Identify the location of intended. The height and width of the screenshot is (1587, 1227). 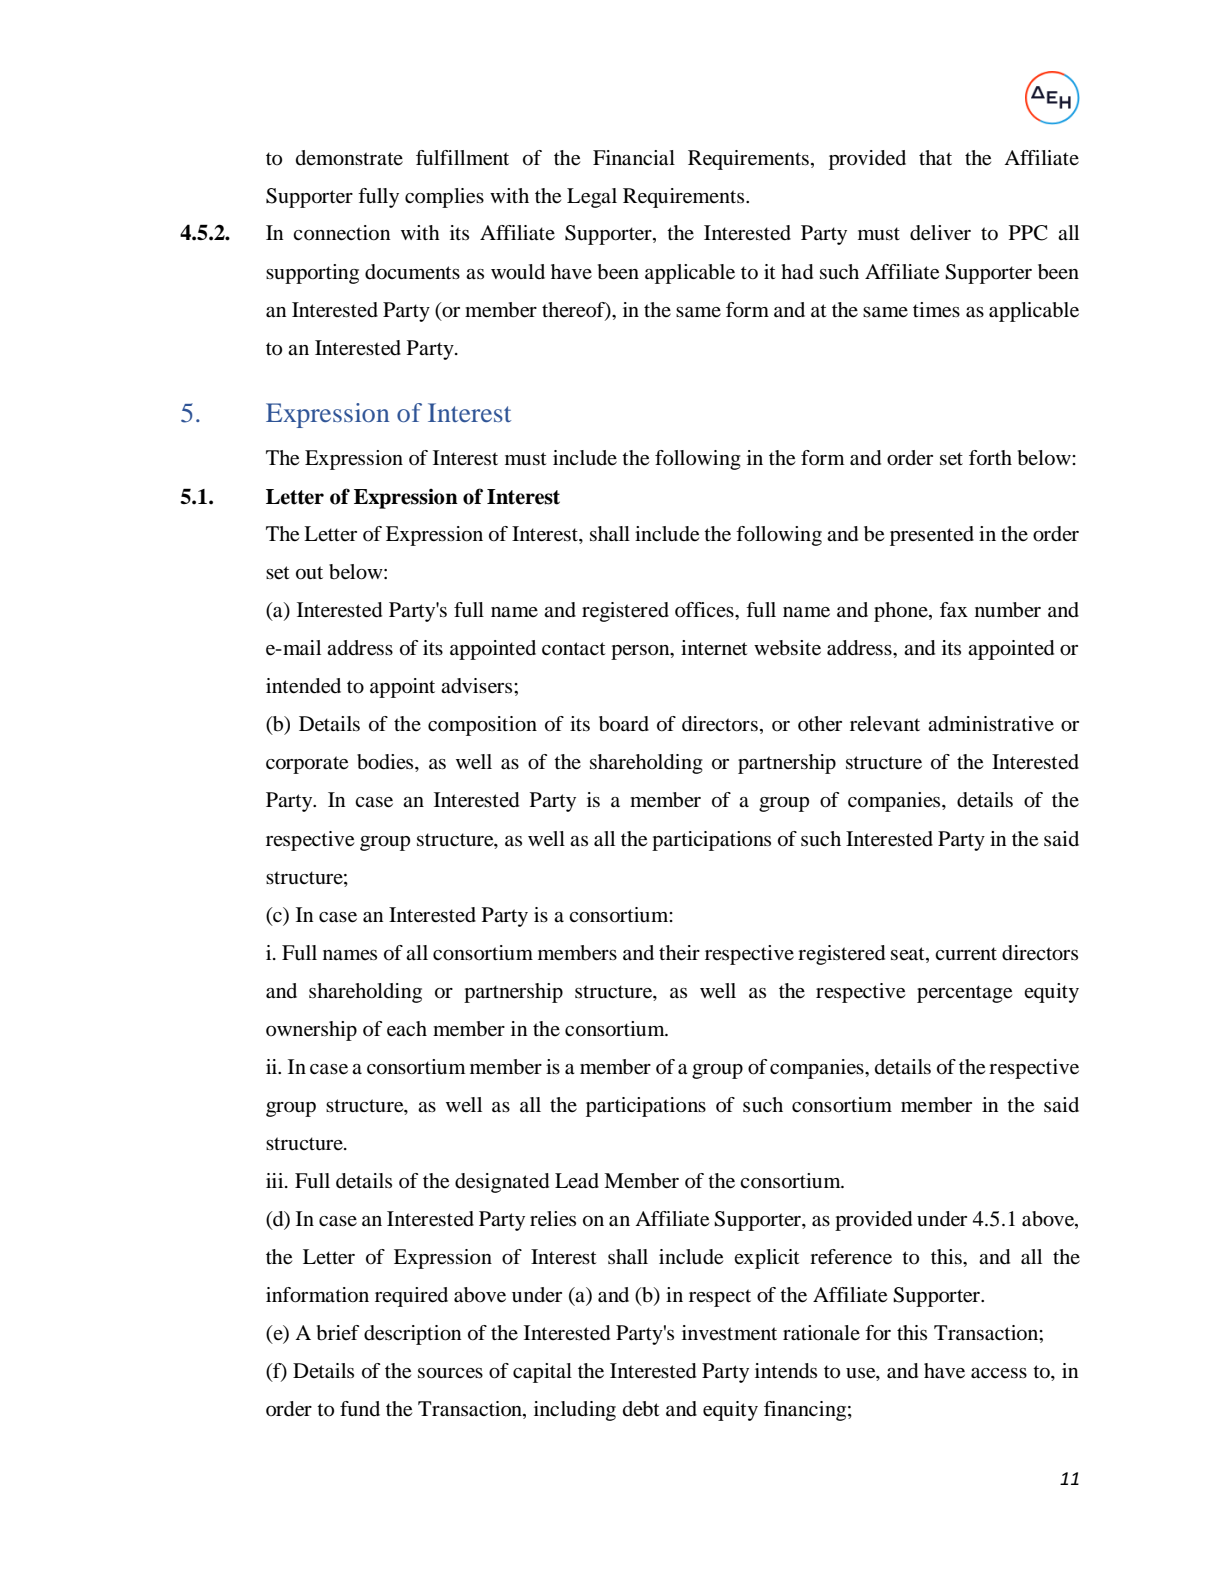
(303, 686).
